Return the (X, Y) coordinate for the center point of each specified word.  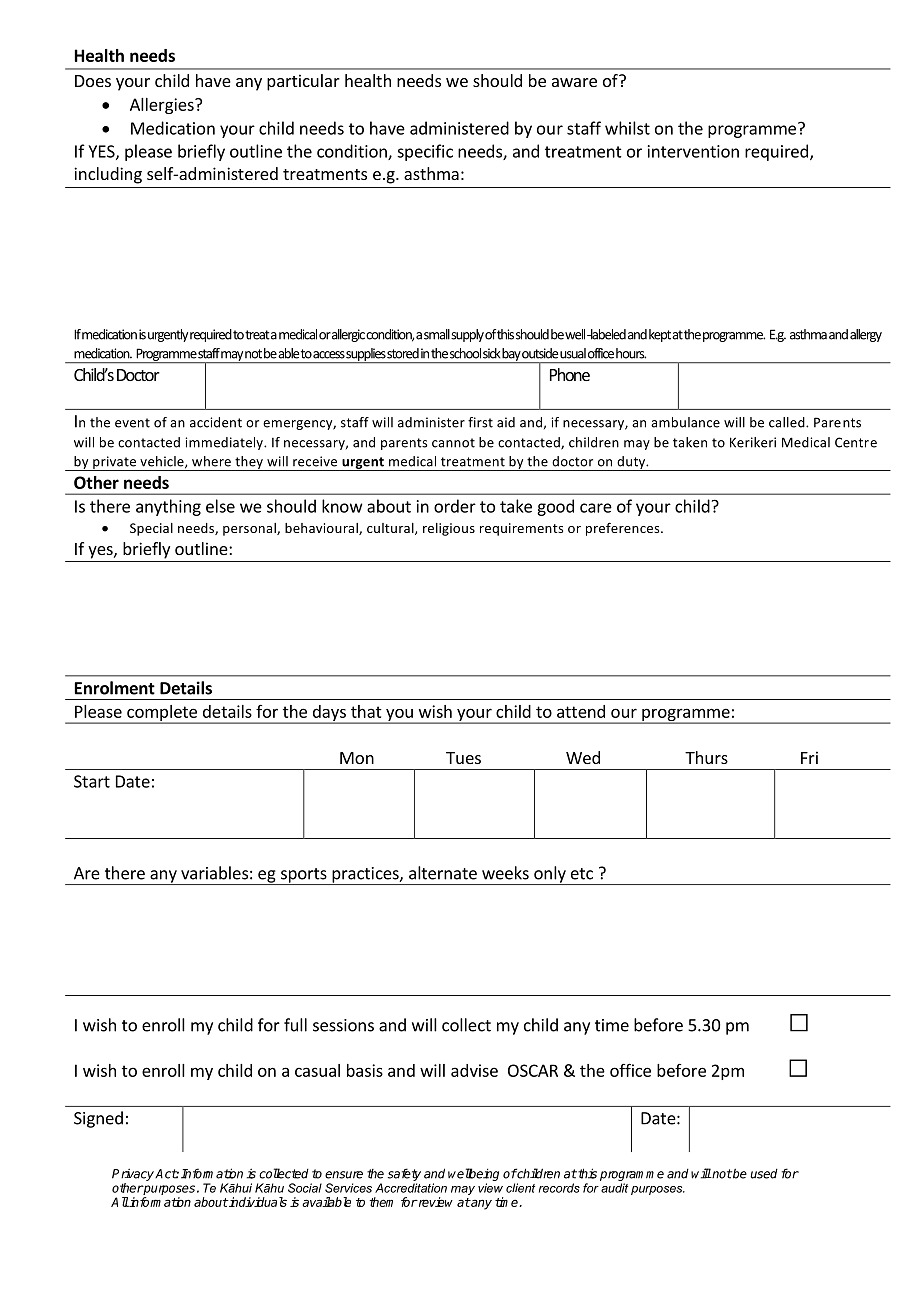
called (788, 422)
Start (92, 781)
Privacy (134, 1175)
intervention (693, 151)
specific (425, 152)
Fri (809, 757)
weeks (505, 873)
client (520, 1188)
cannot (453, 443)
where (211, 461)
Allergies (163, 106)
